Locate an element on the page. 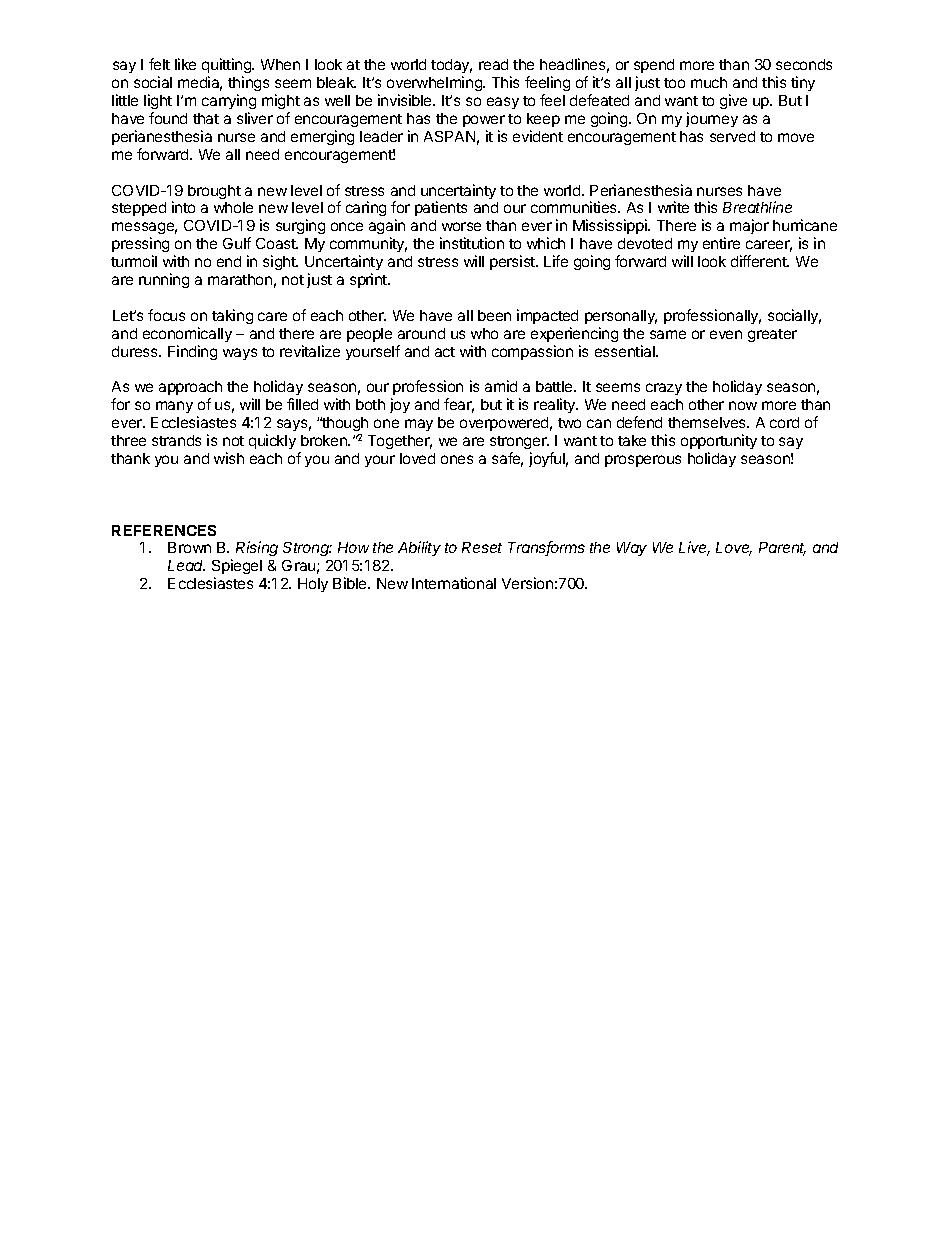 This image has height=1233, width=952. economically is located at coordinates (187, 334).
